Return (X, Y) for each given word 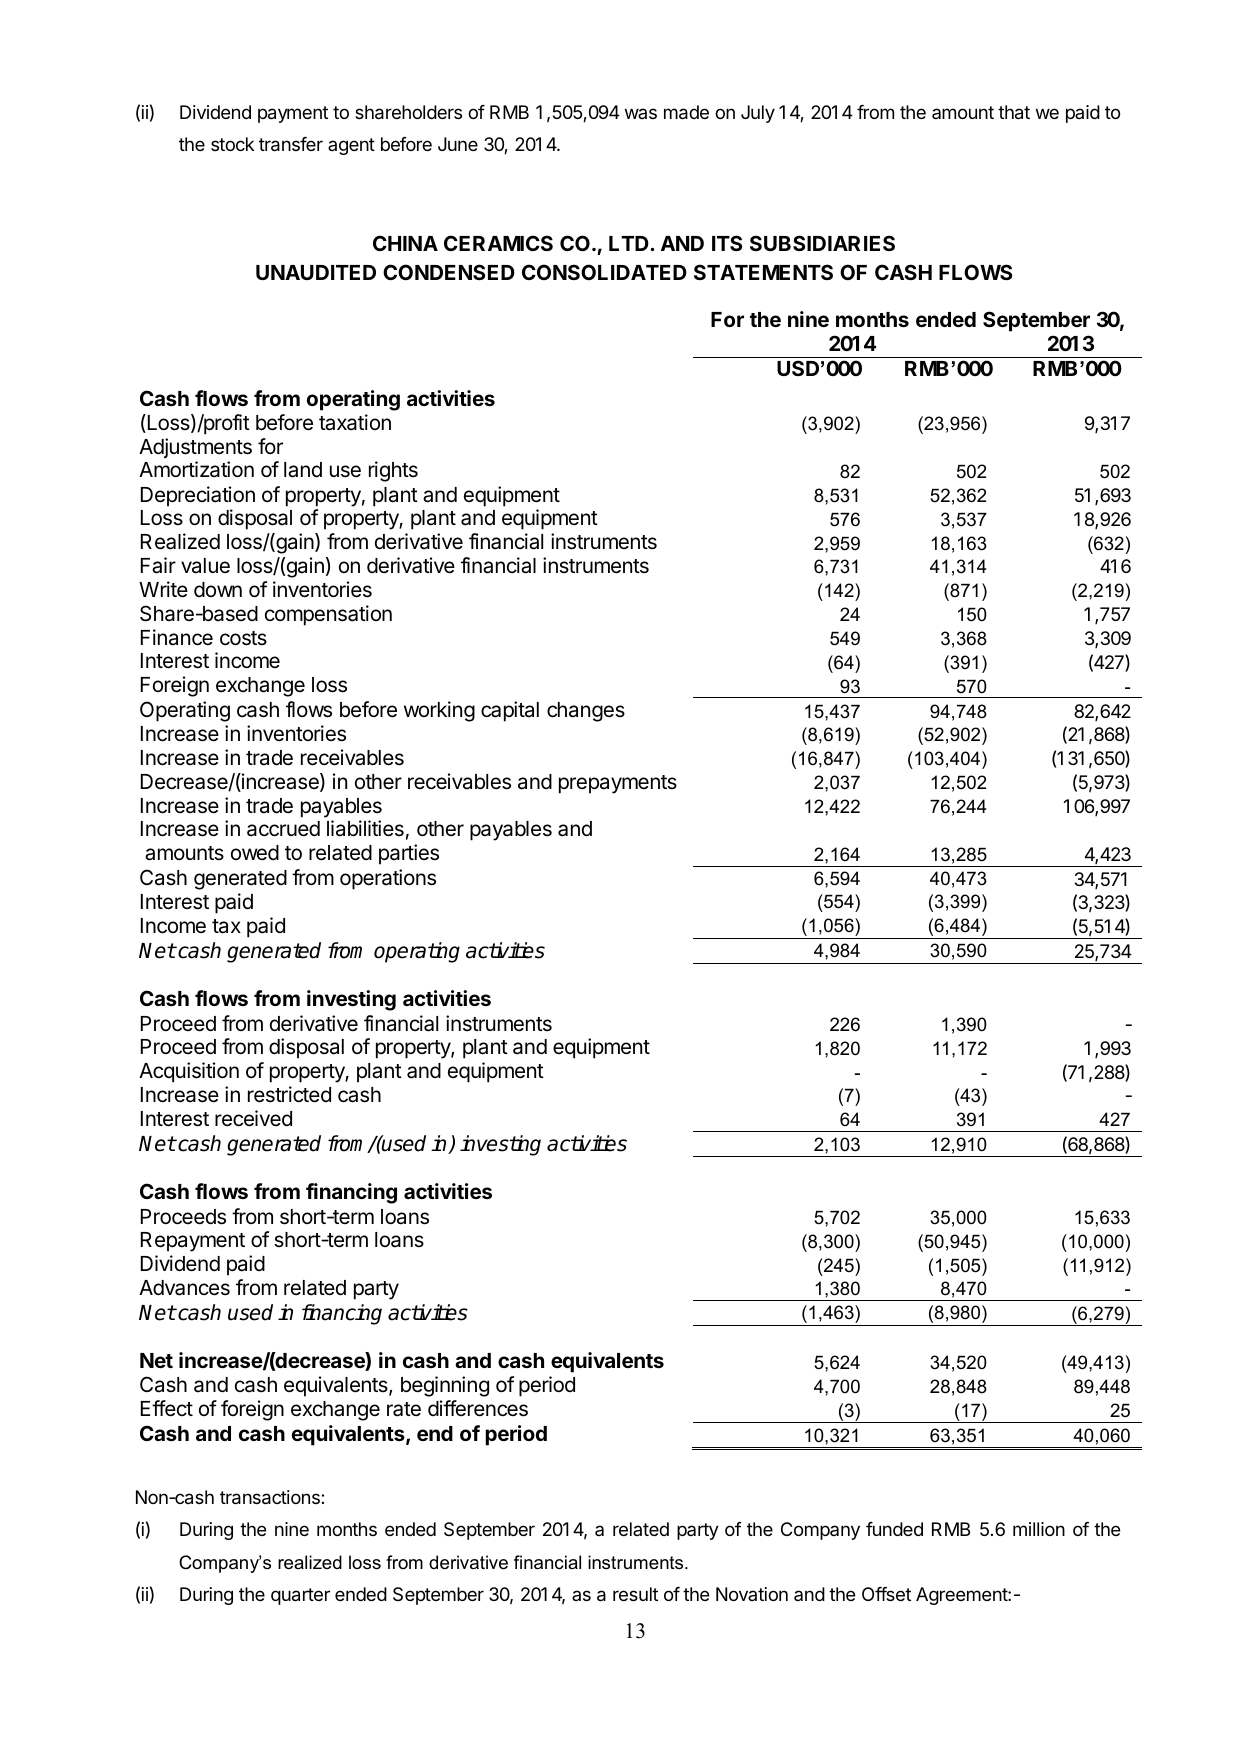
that (1014, 112)
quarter (300, 1596)
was (641, 113)
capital (510, 711)
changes (586, 712)
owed (255, 853)
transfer (291, 144)
